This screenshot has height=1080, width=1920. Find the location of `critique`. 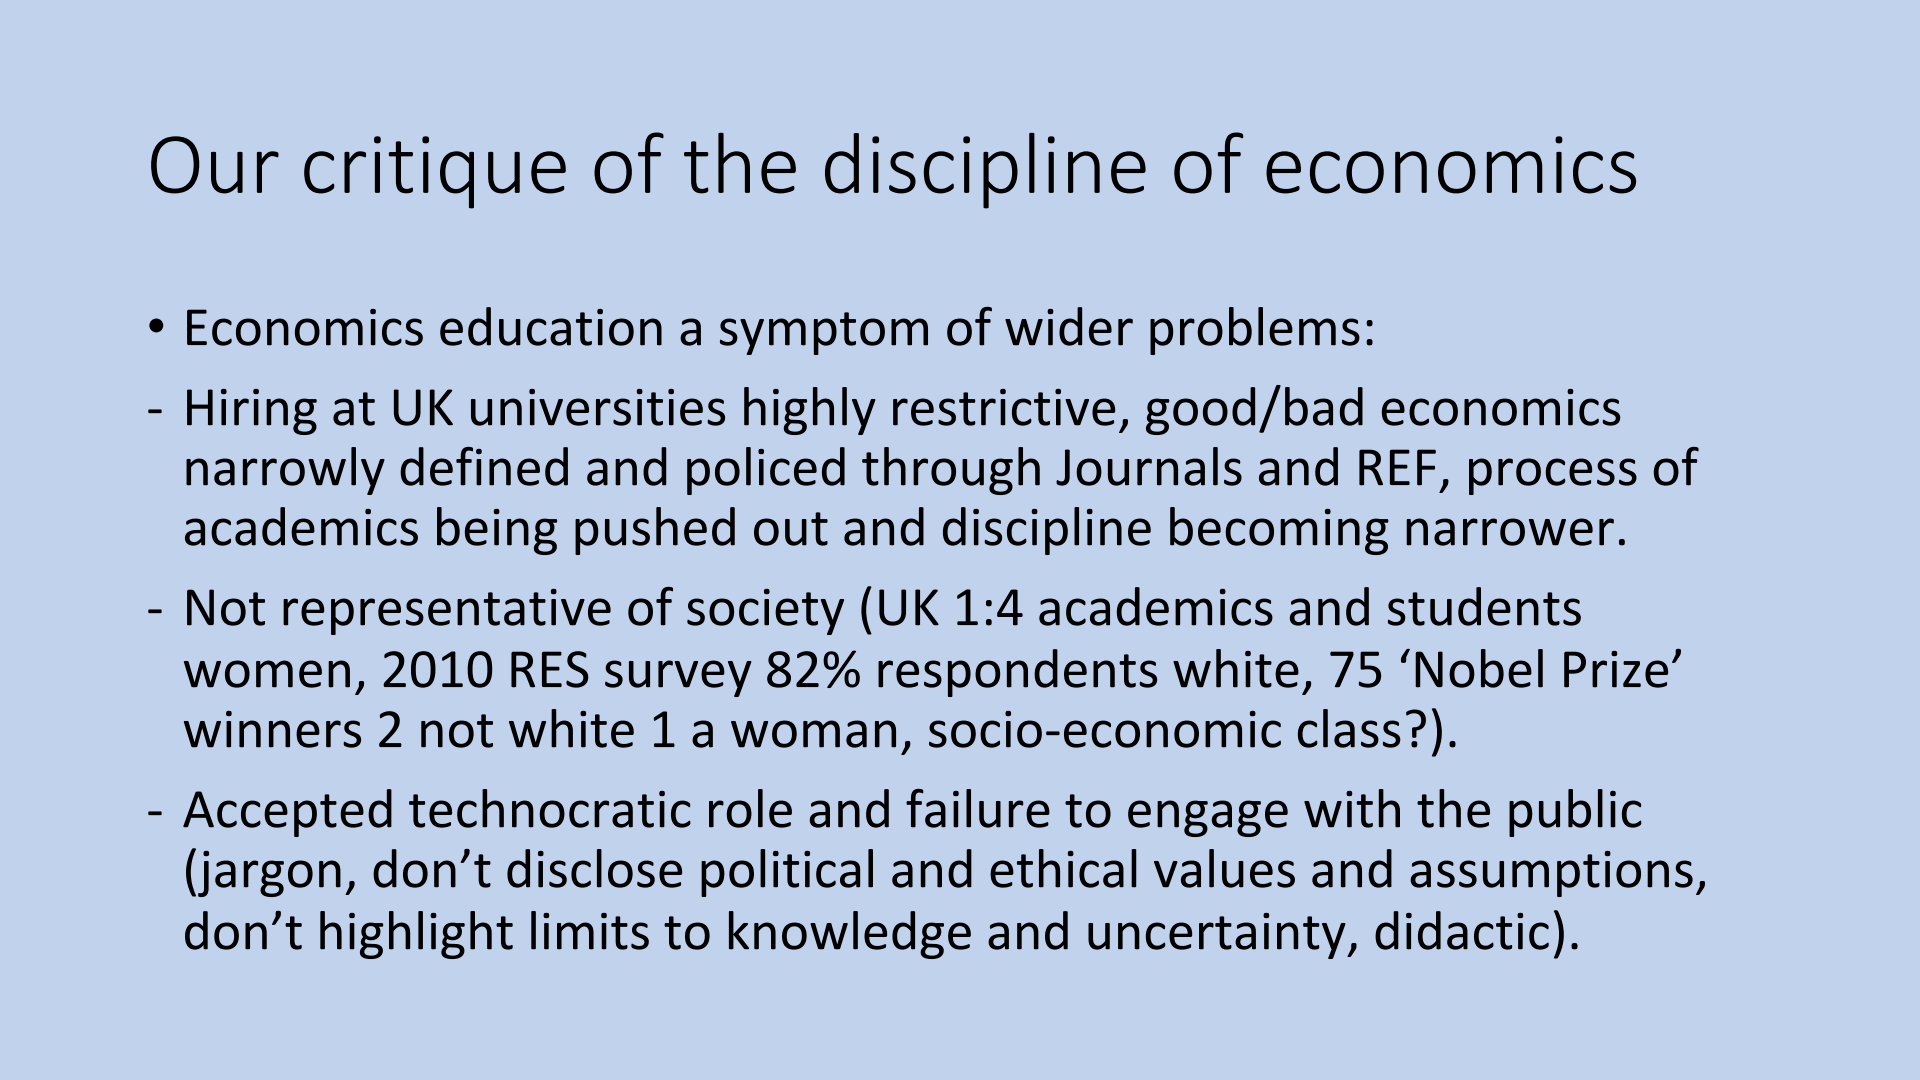

critique is located at coordinates (435, 172).
